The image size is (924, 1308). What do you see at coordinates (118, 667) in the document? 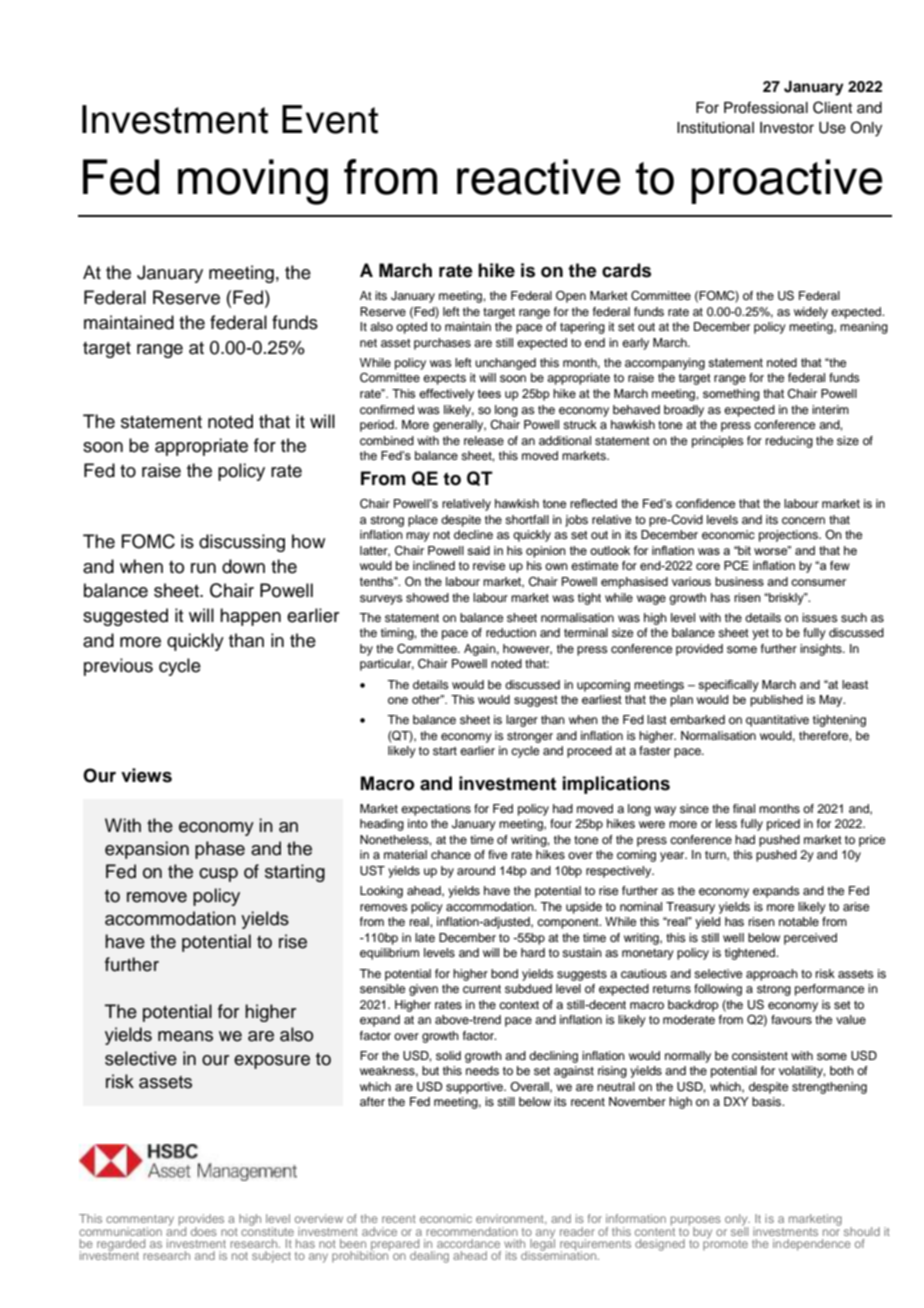
I see `previous` at bounding box center [118, 667].
